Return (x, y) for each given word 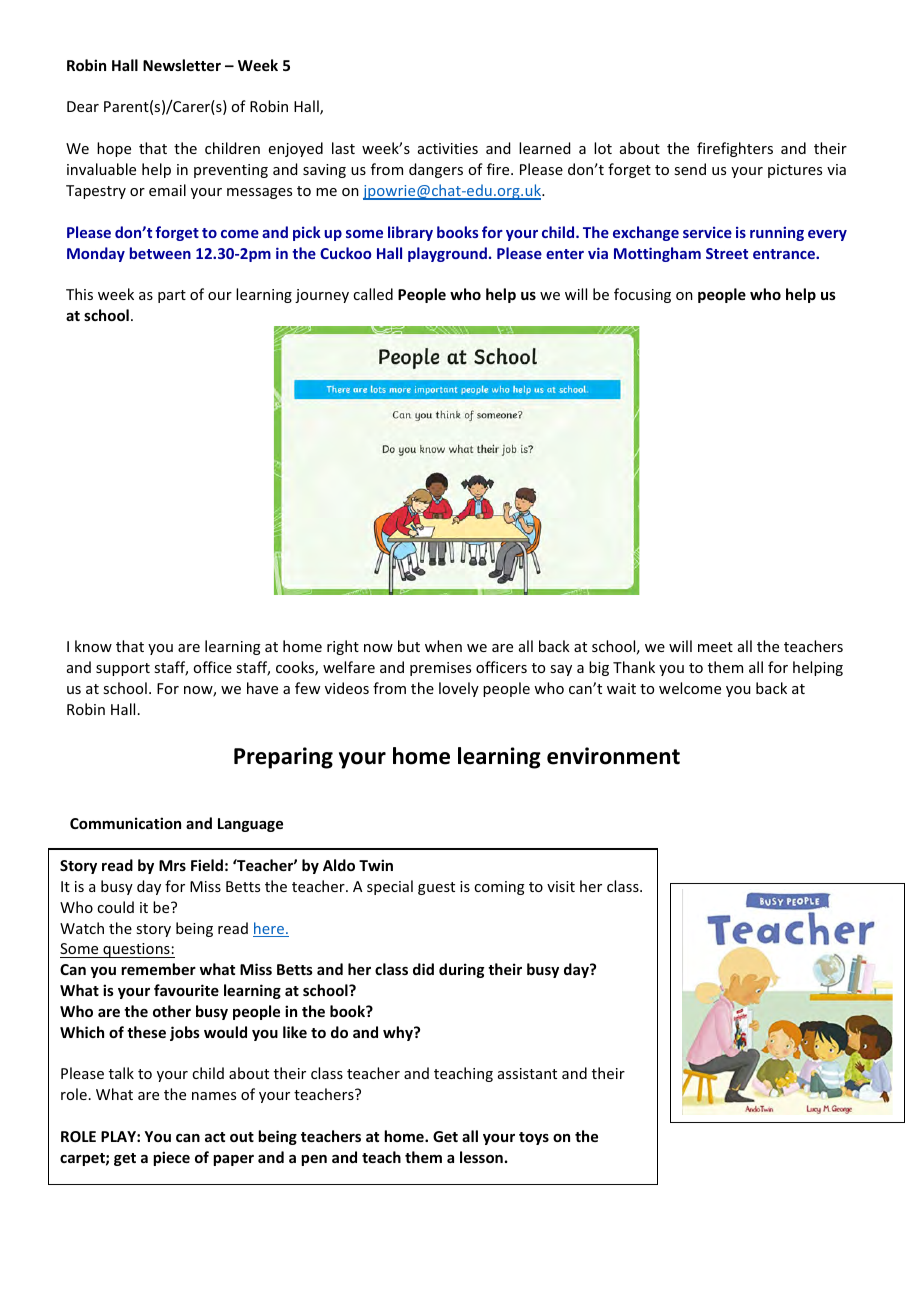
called (373, 294)
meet (715, 647)
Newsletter (182, 65)
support (123, 669)
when (443, 646)
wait (621, 688)
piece (171, 1158)
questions (136, 950)
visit (561, 886)
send (690, 169)
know (93, 646)
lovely (459, 689)
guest (436, 888)
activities (448, 148)
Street (727, 253)
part (172, 296)
